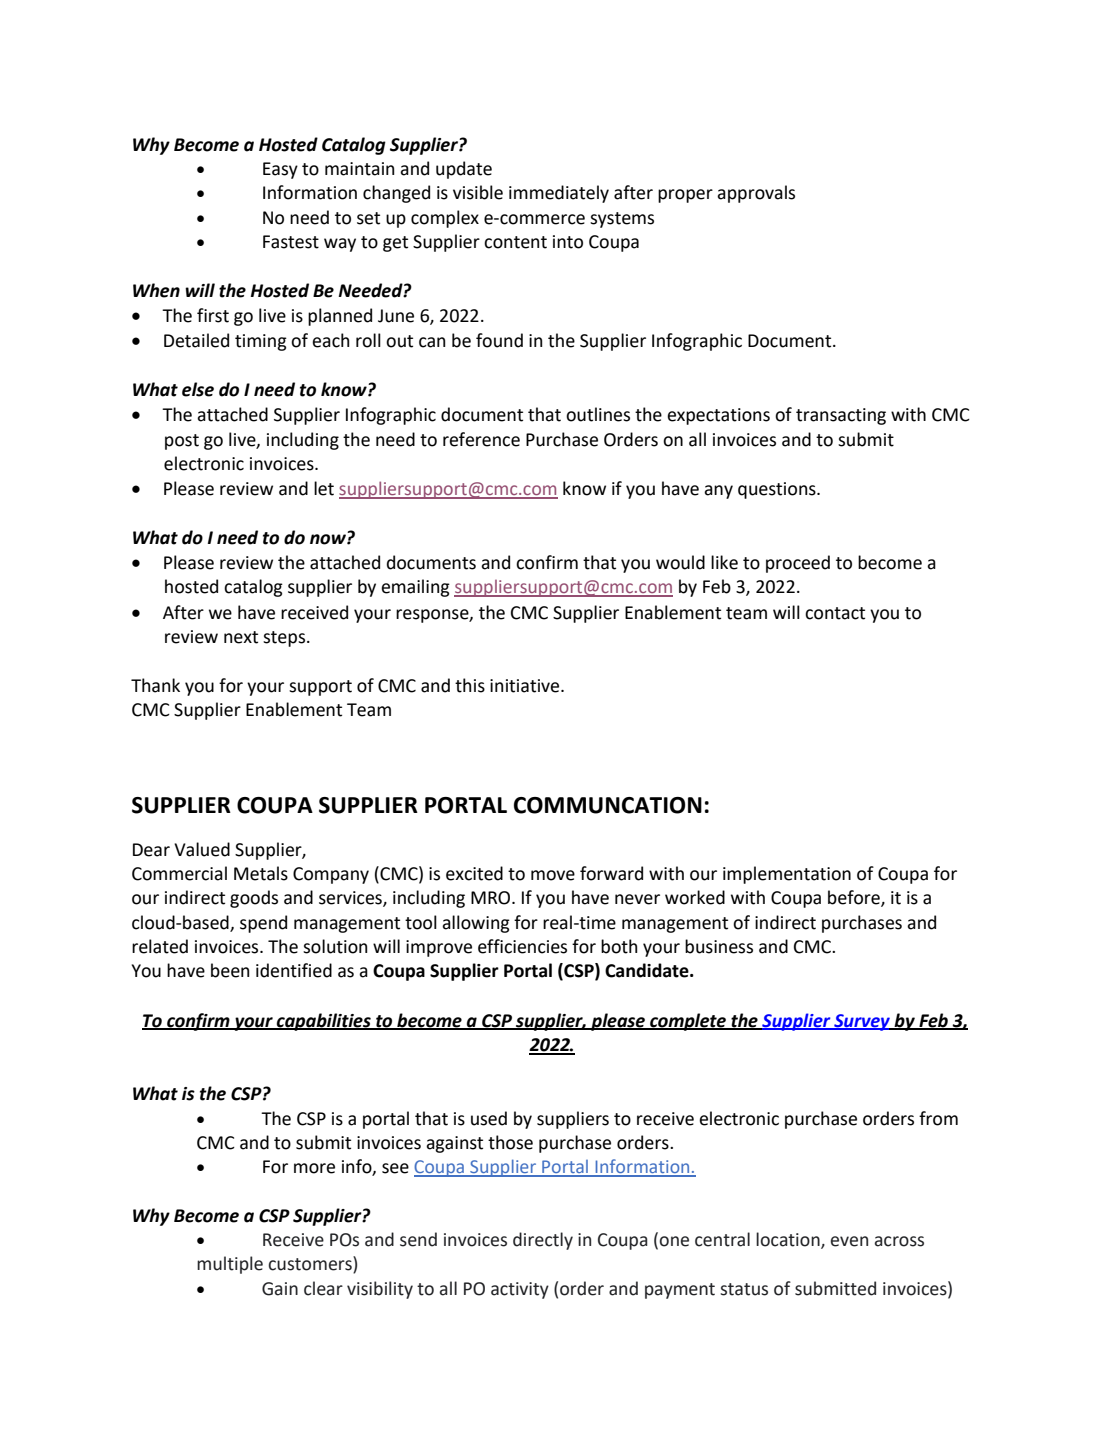 The image size is (1108, 1434). What do you see at coordinates (835, 613) in the page?
I see `contact` at bounding box center [835, 613].
